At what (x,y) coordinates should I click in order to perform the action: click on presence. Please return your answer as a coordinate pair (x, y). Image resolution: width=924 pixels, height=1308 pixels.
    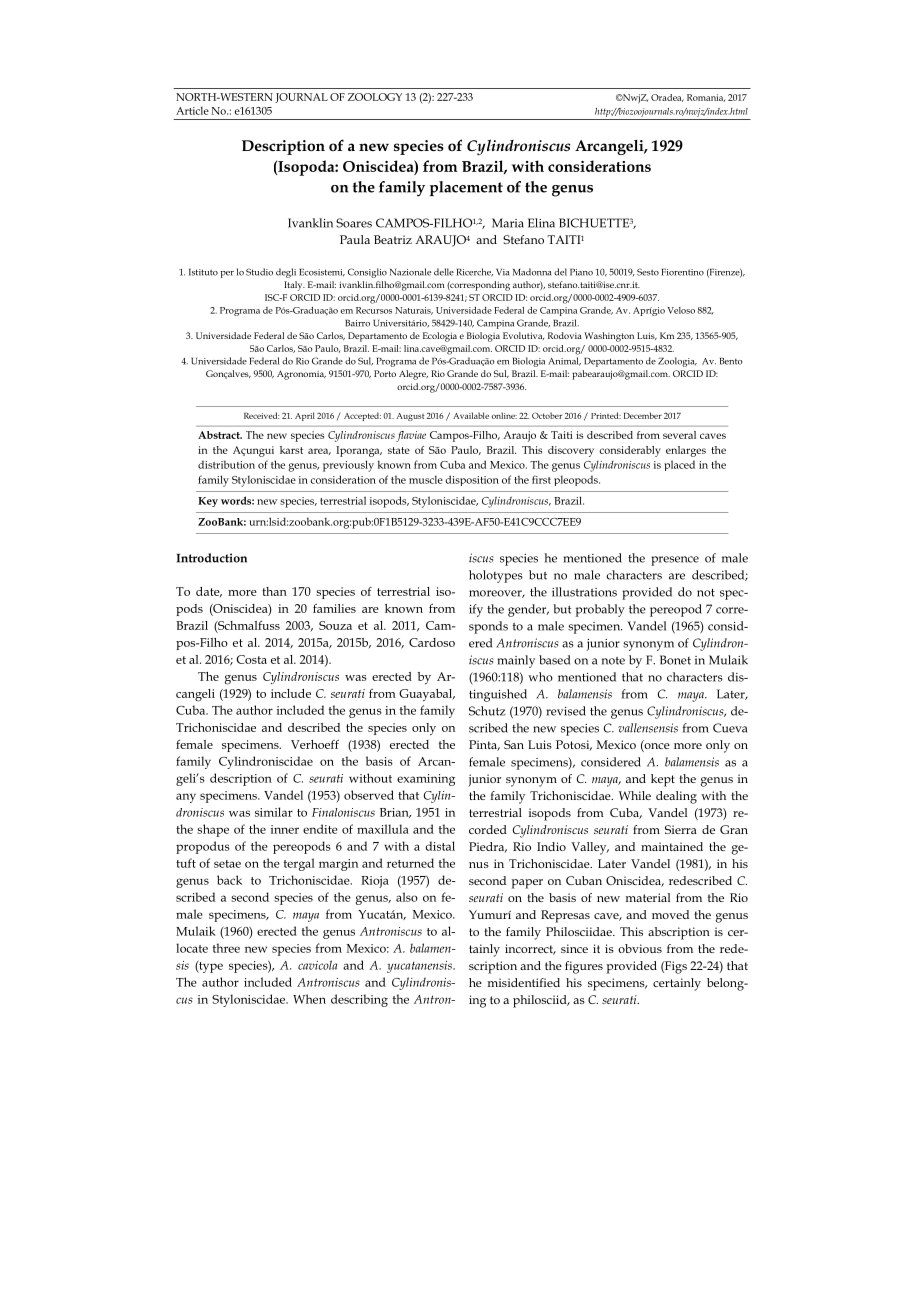
    Looking at the image, I should click on (675, 561).
